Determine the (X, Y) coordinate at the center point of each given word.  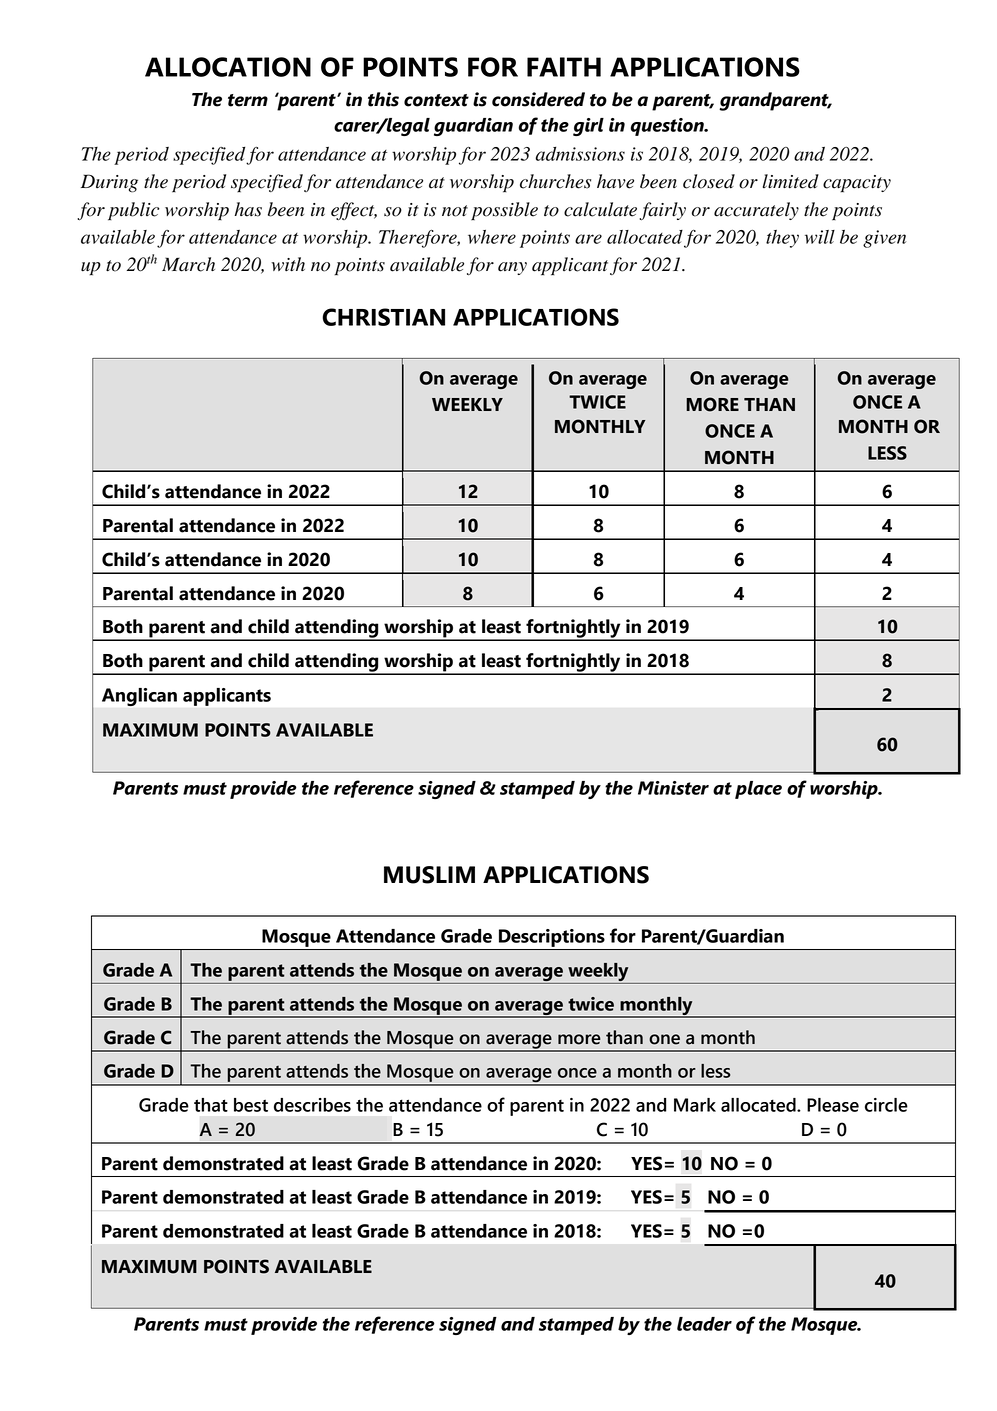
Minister (673, 788)
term (248, 100)
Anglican (139, 697)
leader (704, 1324)
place (758, 790)
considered (538, 99)
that (211, 1105)
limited (791, 181)
